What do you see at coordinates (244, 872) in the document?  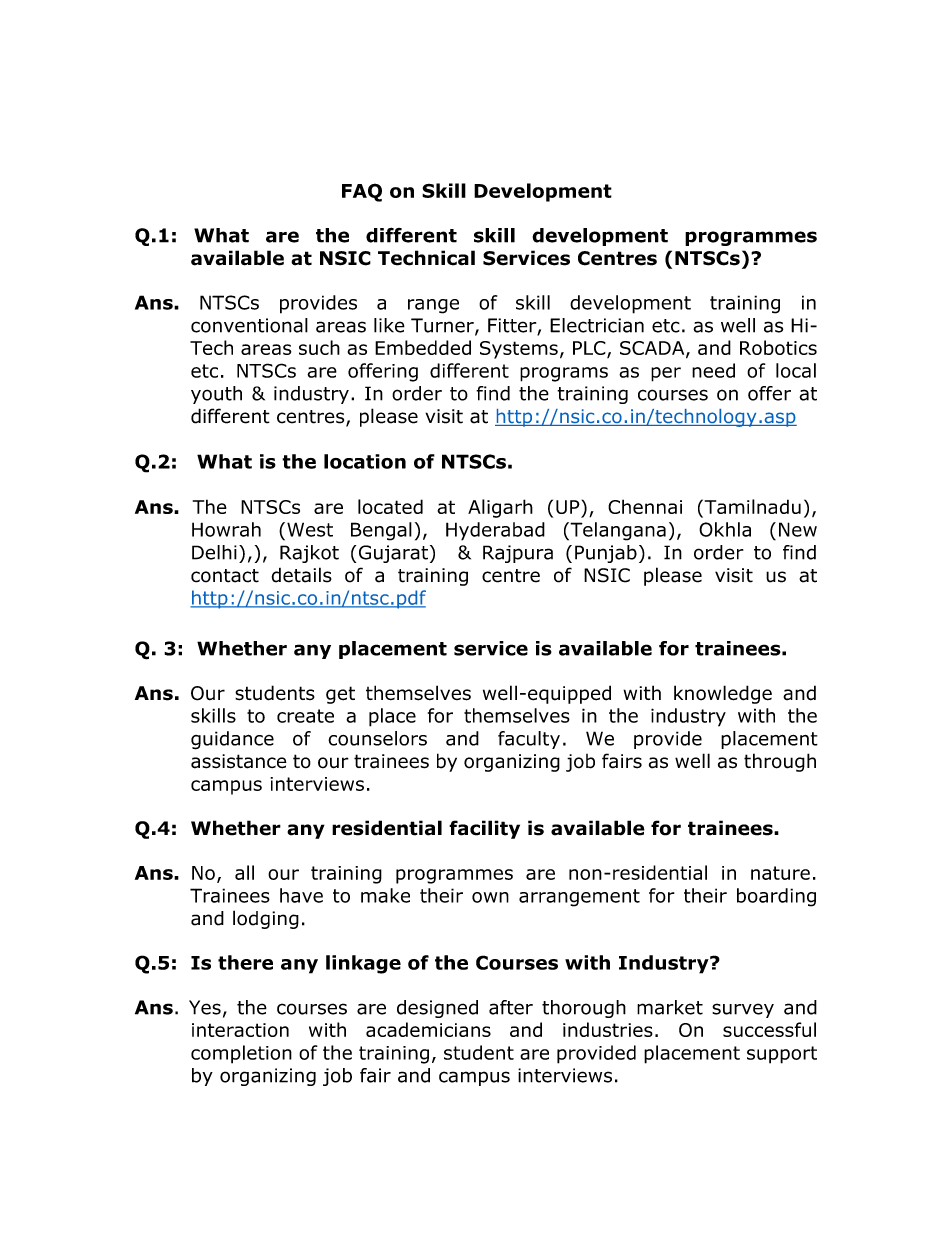 I see `all` at bounding box center [244, 872].
